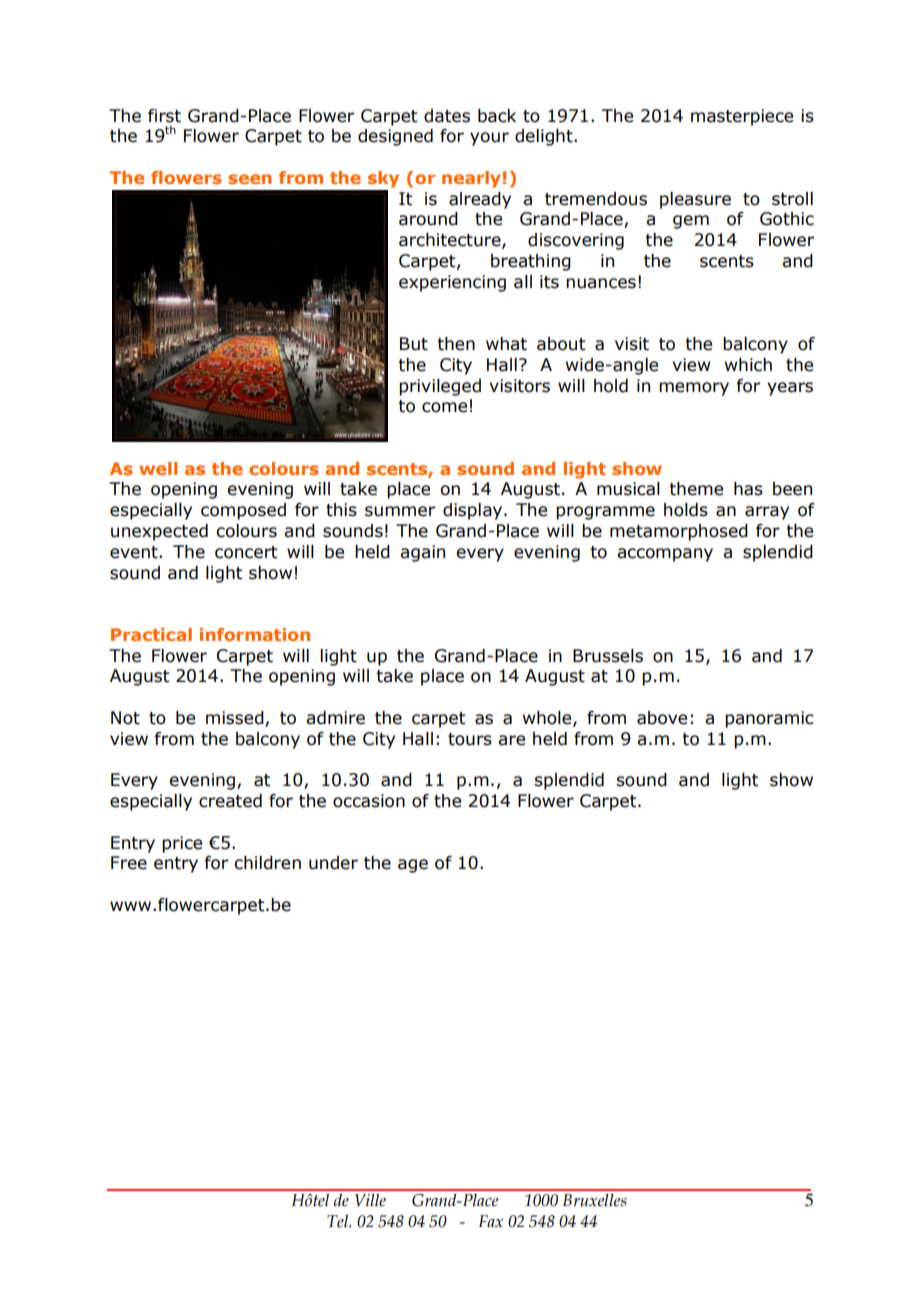  I want to click on your, so click(489, 139).
